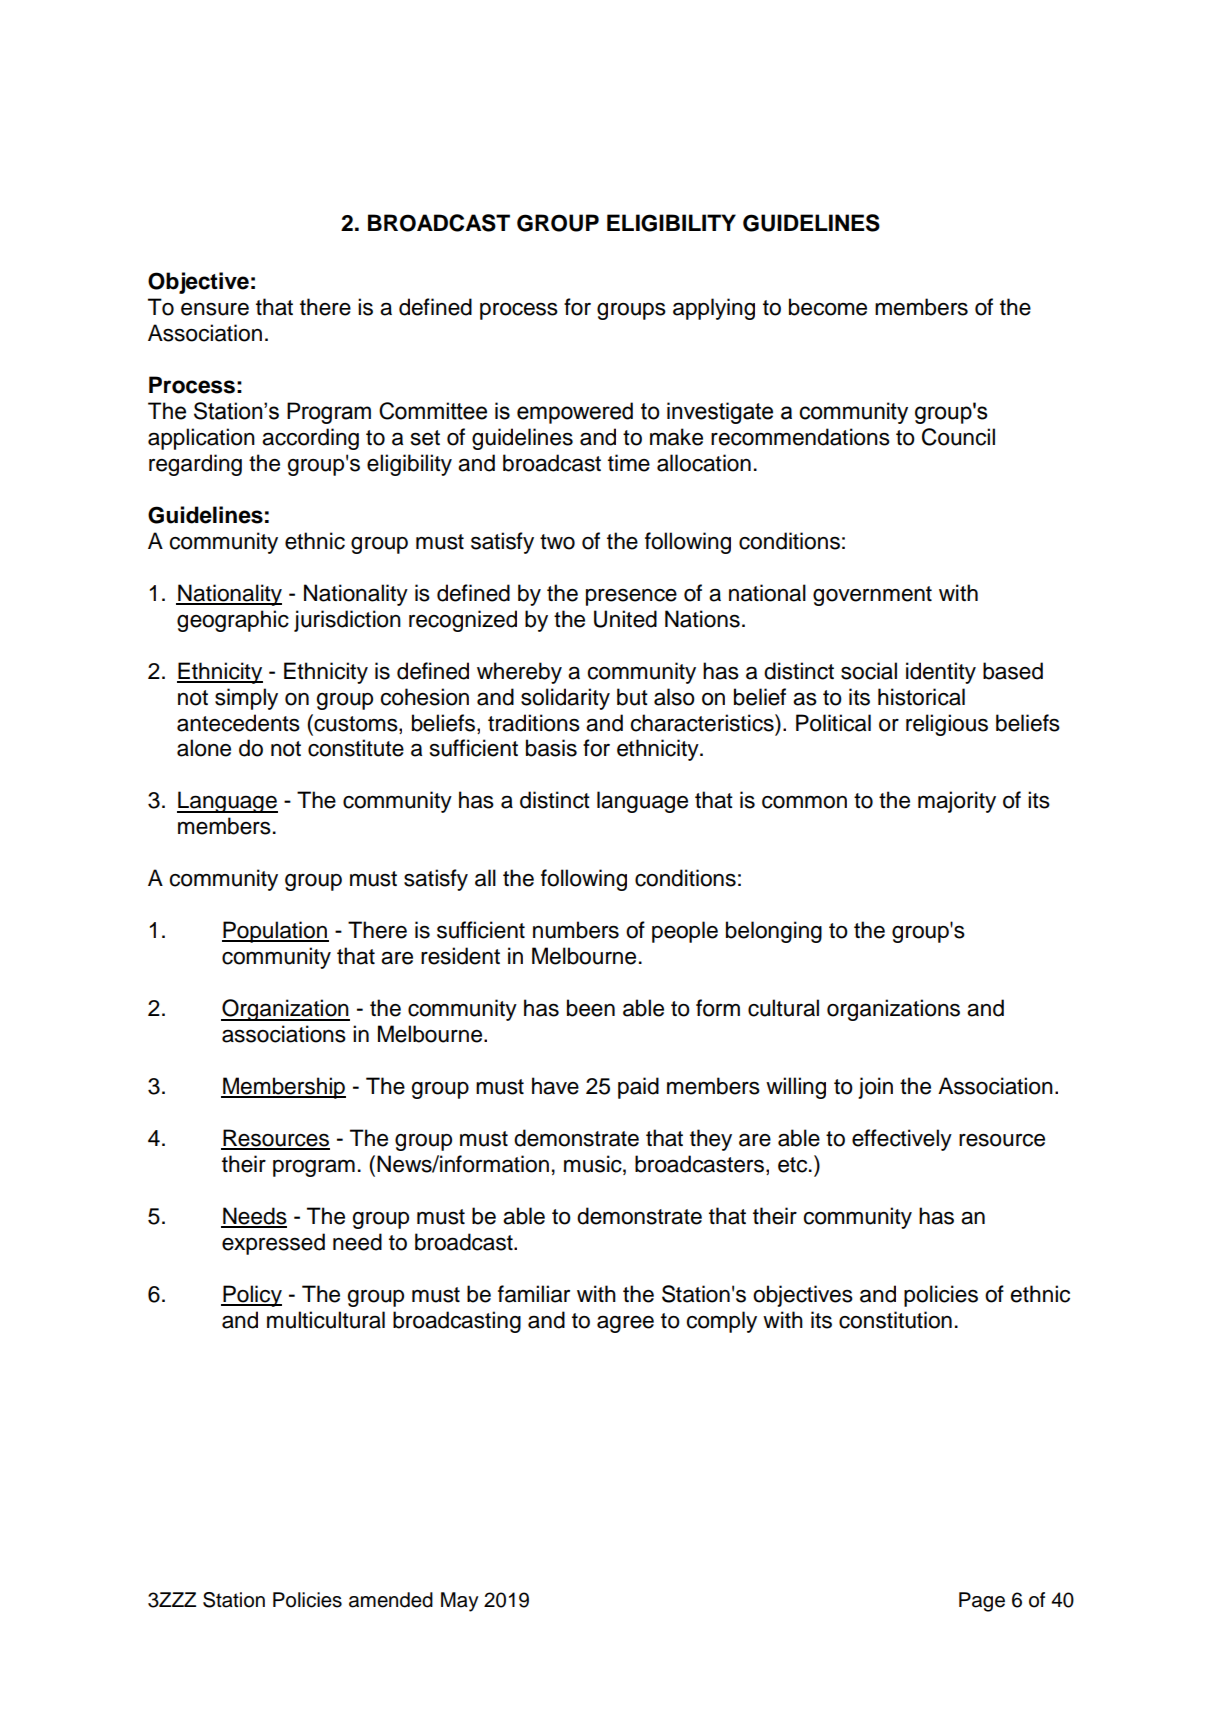 This image has width=1222, height=1728. I want to click on religious, so click(947, 725).
